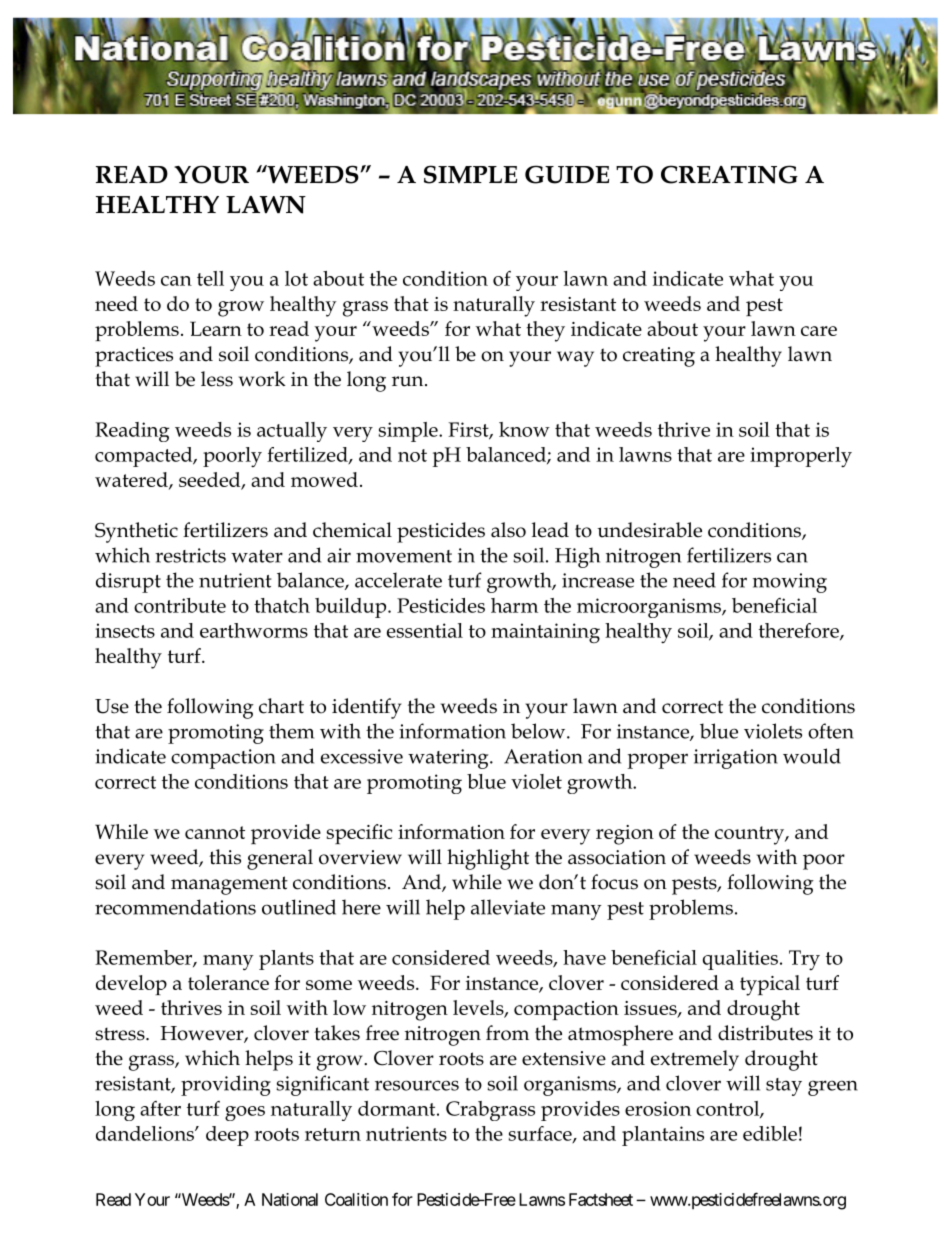 The height and width of the document is (1233, 952). What do you see at coordinates (567, 174) in the document?
I see `GUIDE` at bounding box center [567, 174].
